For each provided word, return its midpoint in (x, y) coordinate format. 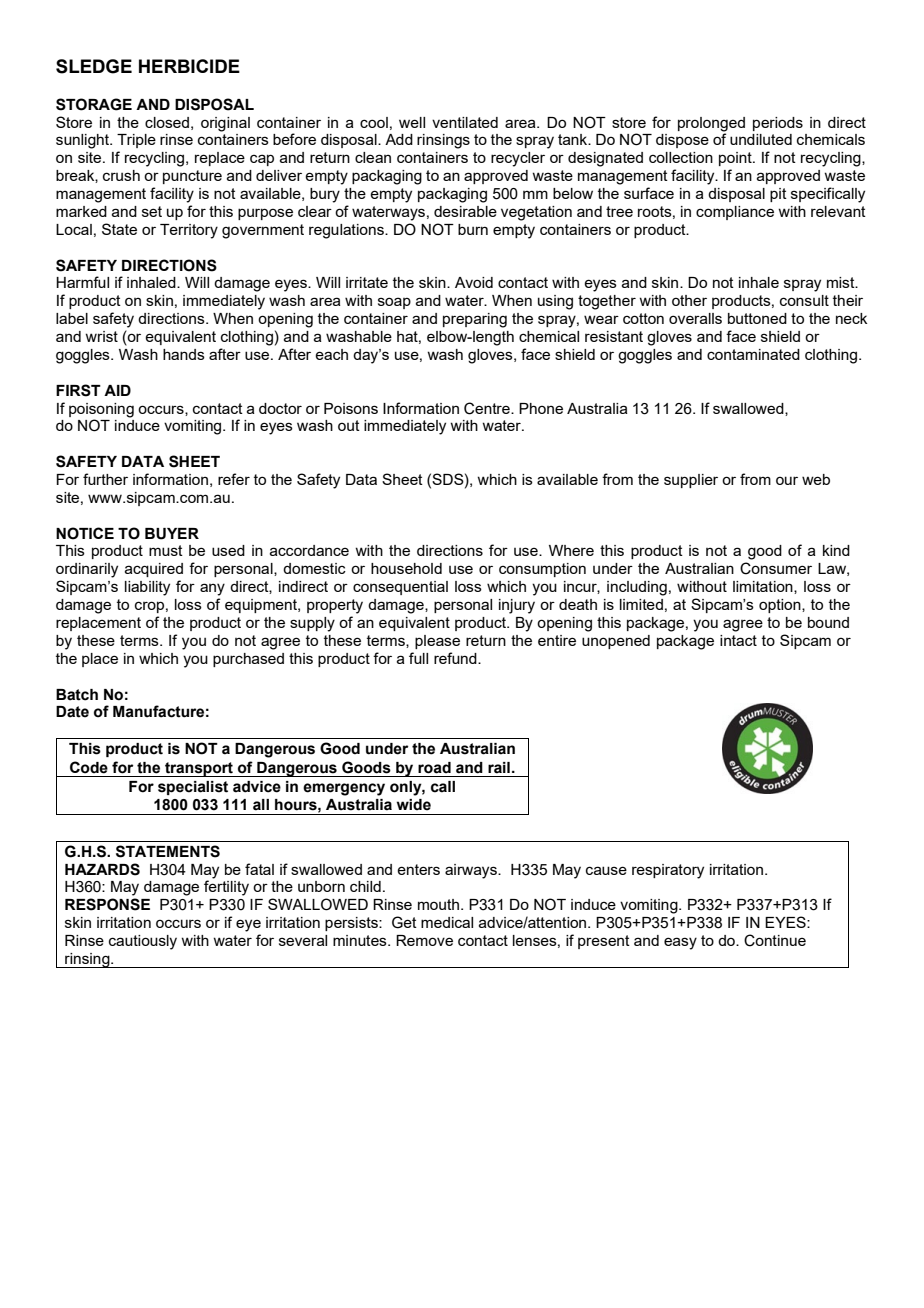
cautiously (143, 942)
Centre (488, 408)
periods (778, 124)
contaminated (753, 354)
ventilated (465, 122)
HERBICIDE (189, 66)
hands (184, 354)
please (437, 642)
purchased (248, 660)
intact (738, 640)
